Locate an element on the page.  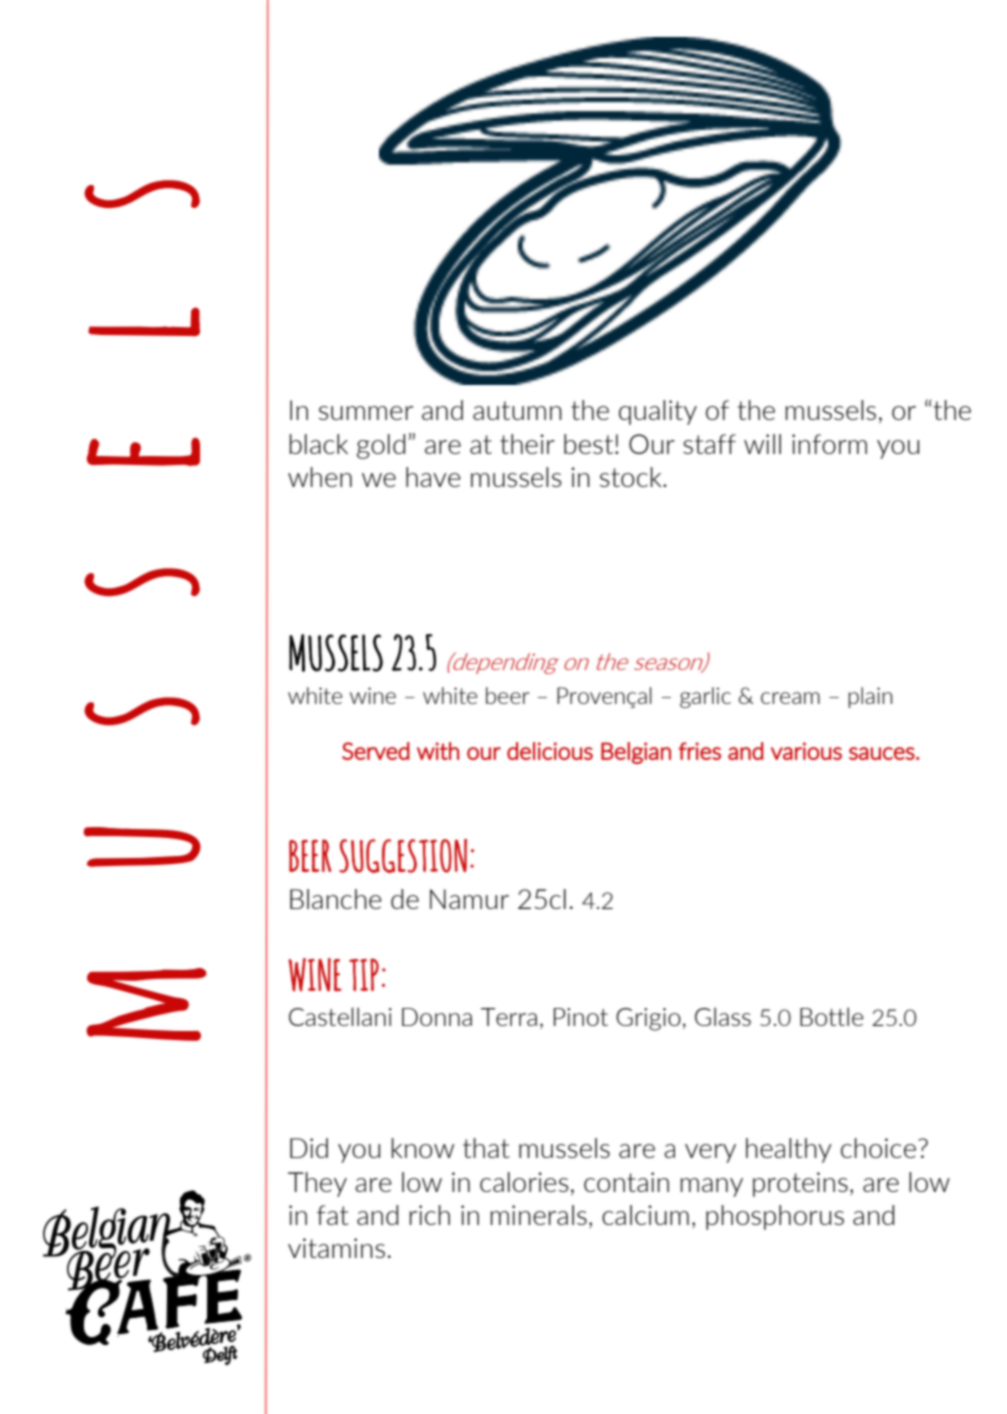
cream is located at coordinates (790, 698).
